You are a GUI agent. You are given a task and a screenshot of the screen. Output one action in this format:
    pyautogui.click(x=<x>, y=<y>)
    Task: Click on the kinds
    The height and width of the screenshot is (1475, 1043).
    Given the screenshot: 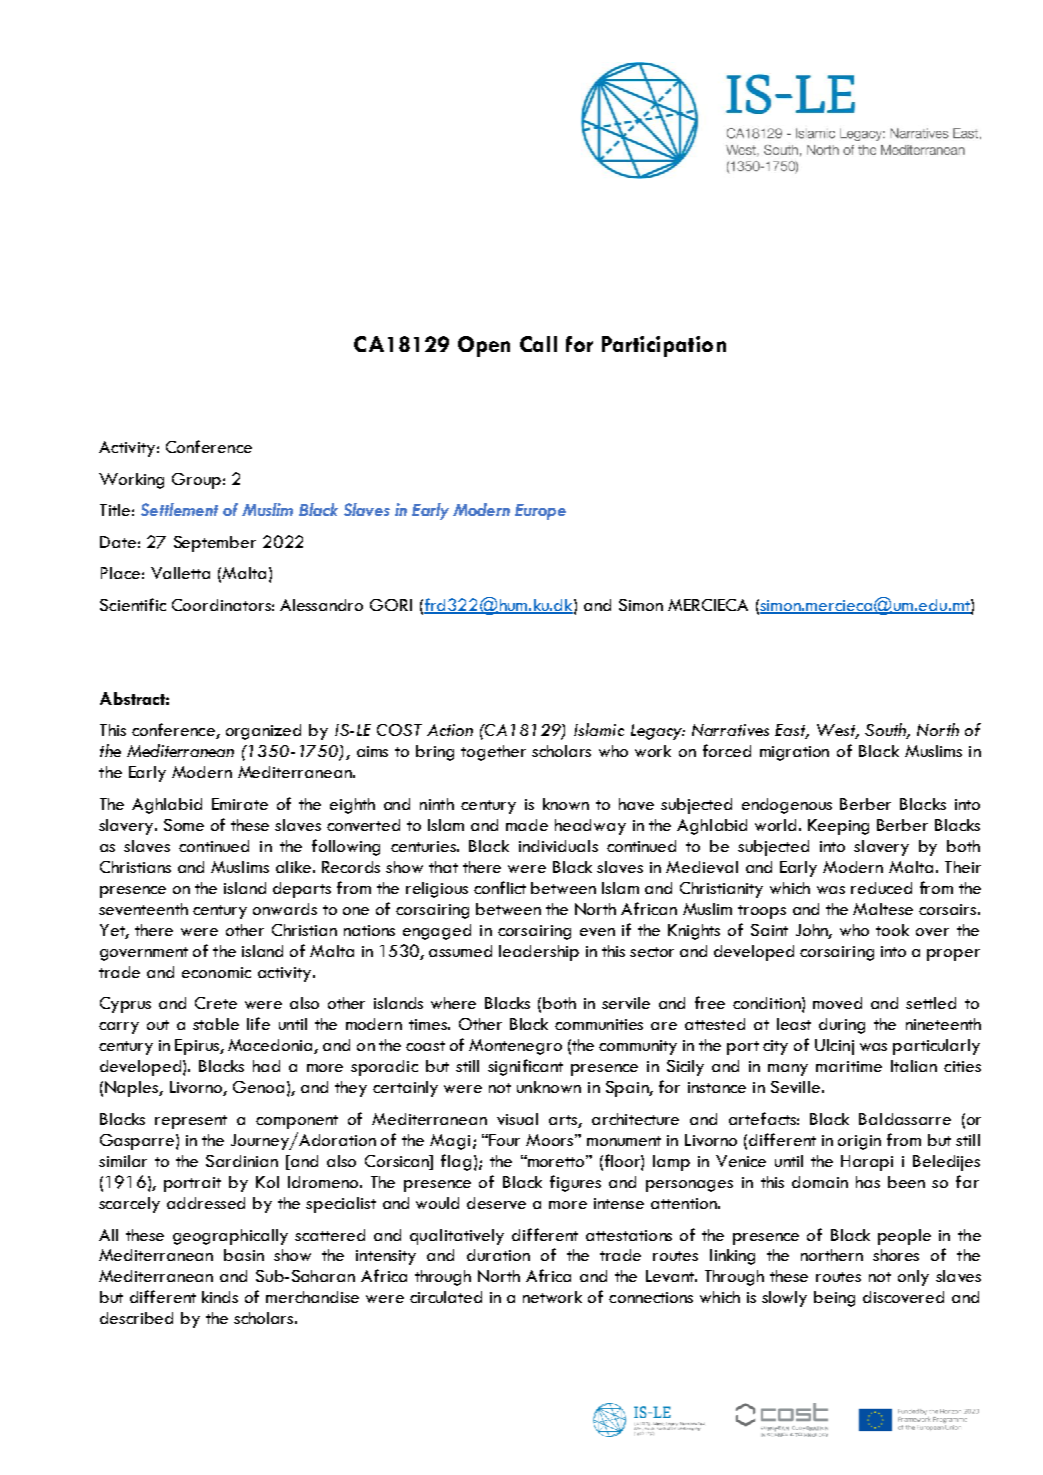 What is the action you would take?
    pyautogui.click(x=220, y=1297)
